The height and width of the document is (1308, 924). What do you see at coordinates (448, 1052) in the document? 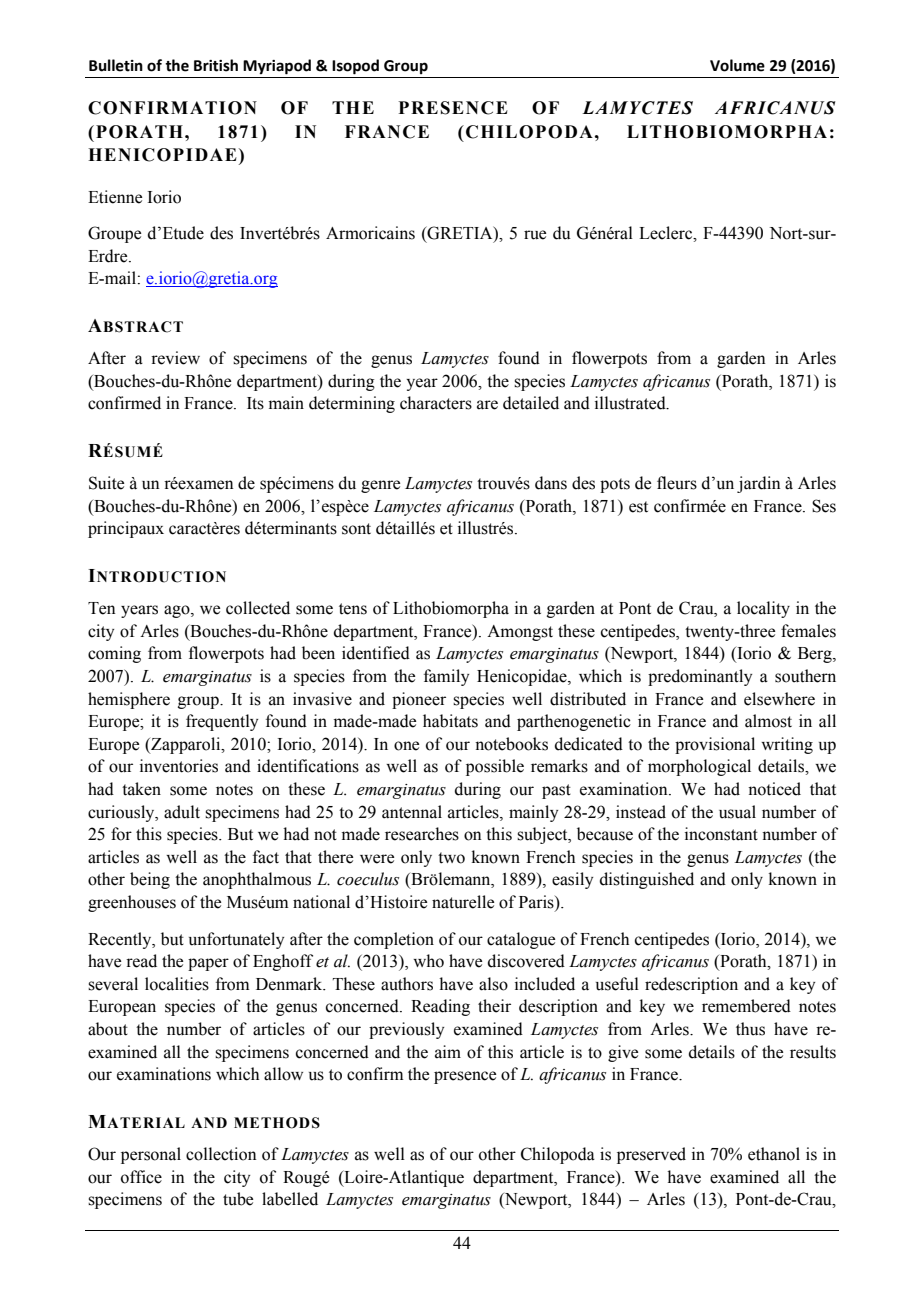
I see `aim` at bounding box center [448, 1052].
